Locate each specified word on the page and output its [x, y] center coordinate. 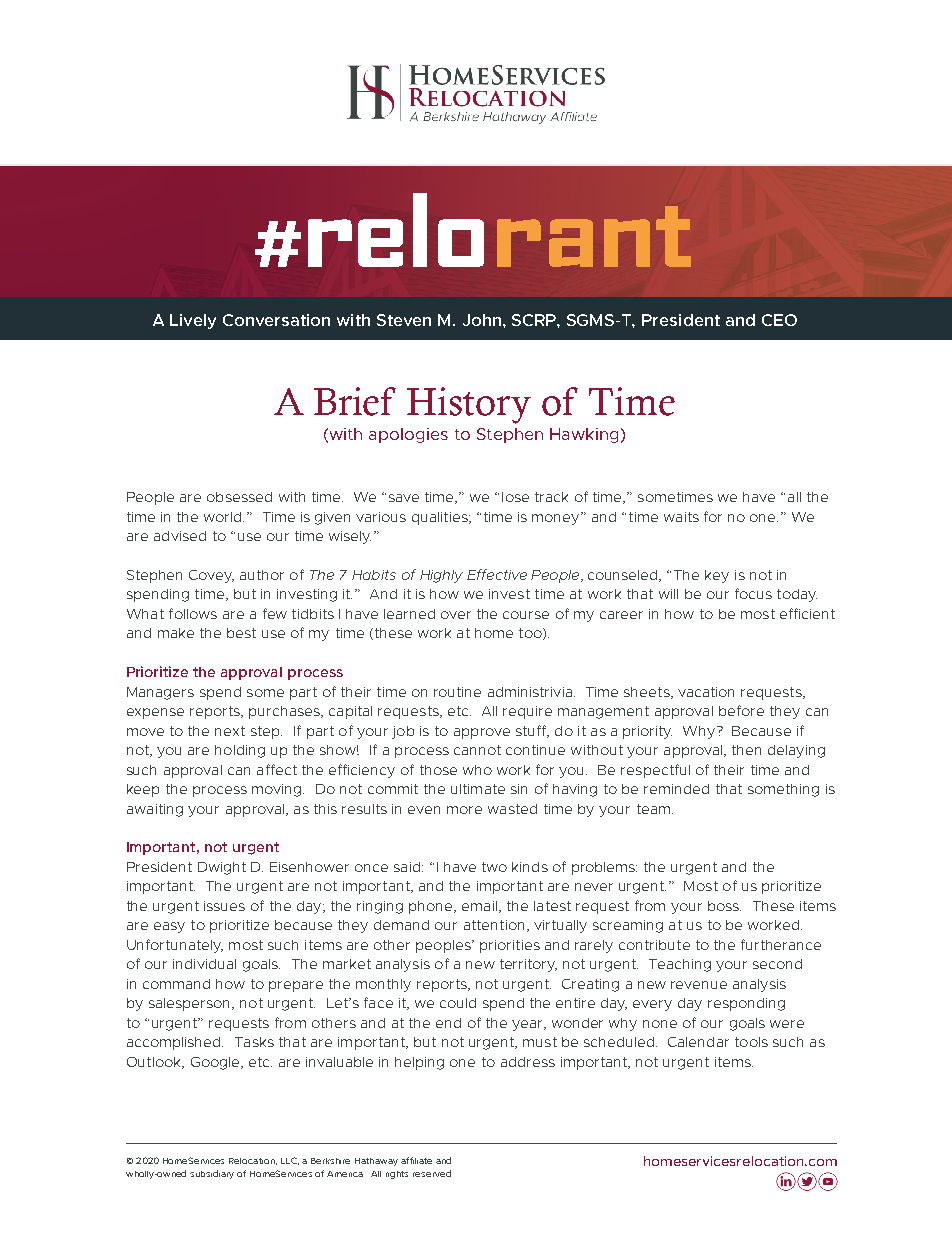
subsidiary [212, 1174]
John [483, 320]
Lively [193, 321]
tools [751, 1042]
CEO [779, 320]
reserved [432, 1173]
